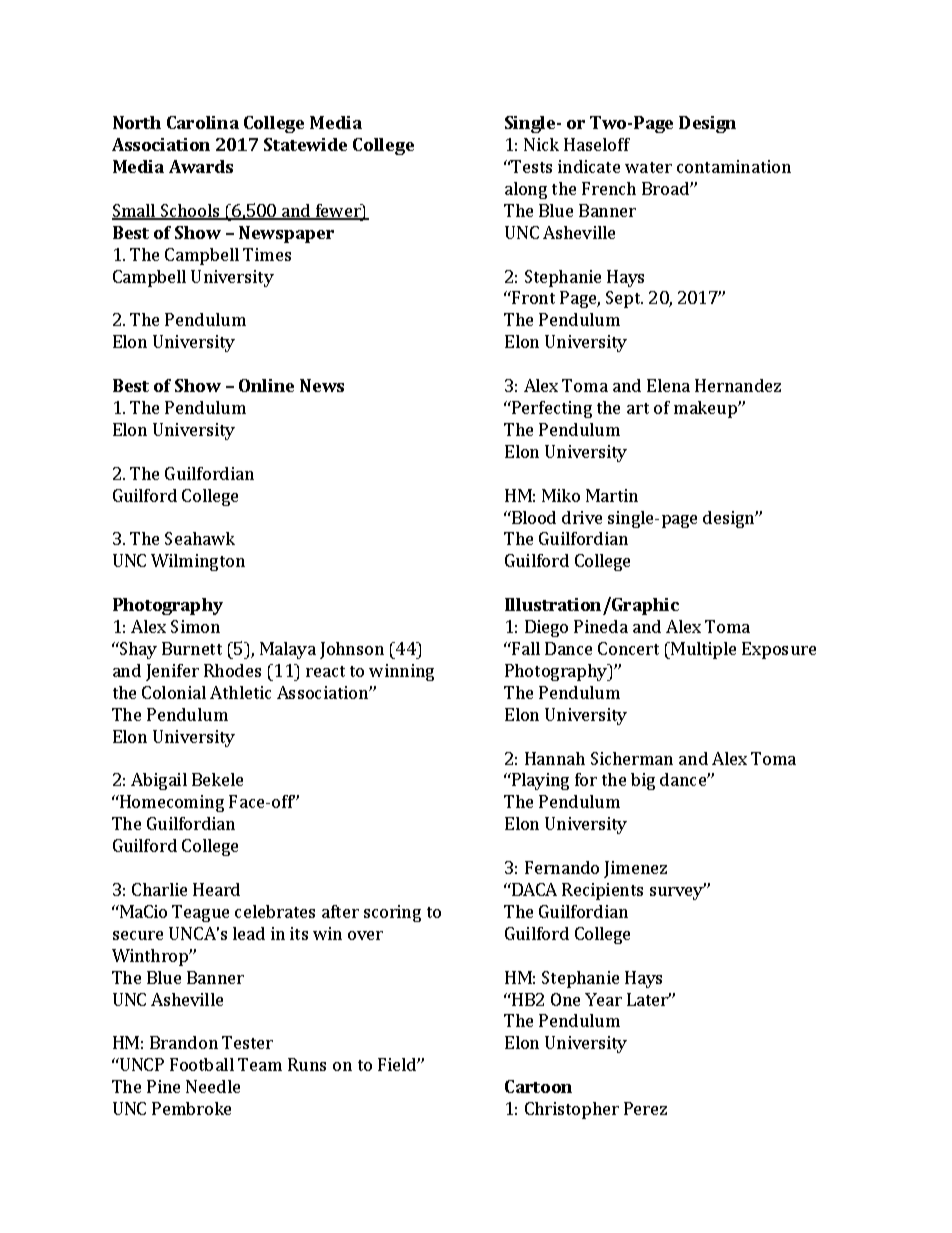 The height and width of the screenshot is (1233, 952). I want to click on Heard, so click(216, 889).
